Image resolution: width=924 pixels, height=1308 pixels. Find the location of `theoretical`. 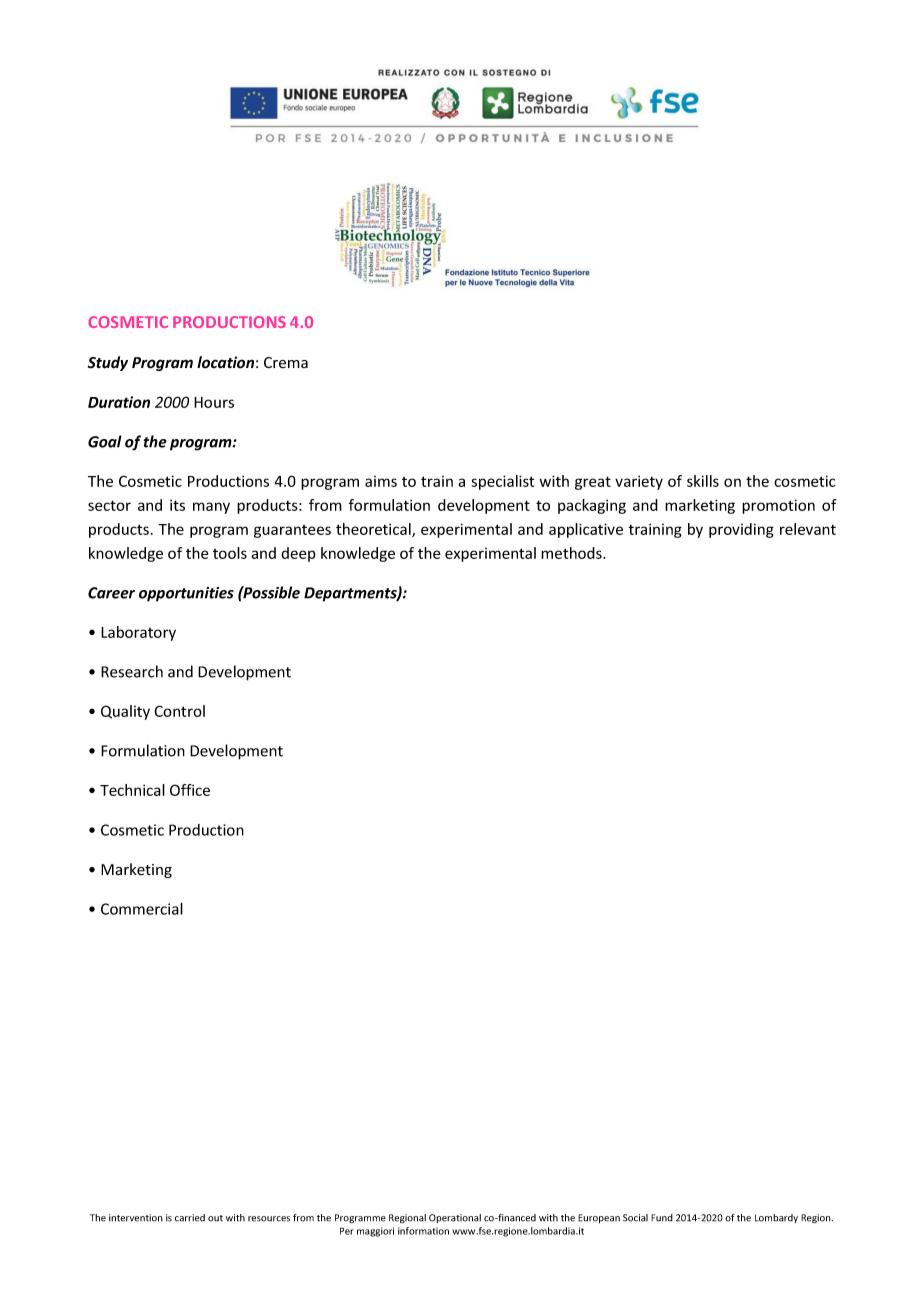

theoretical is located at coordinates (374, 530).
